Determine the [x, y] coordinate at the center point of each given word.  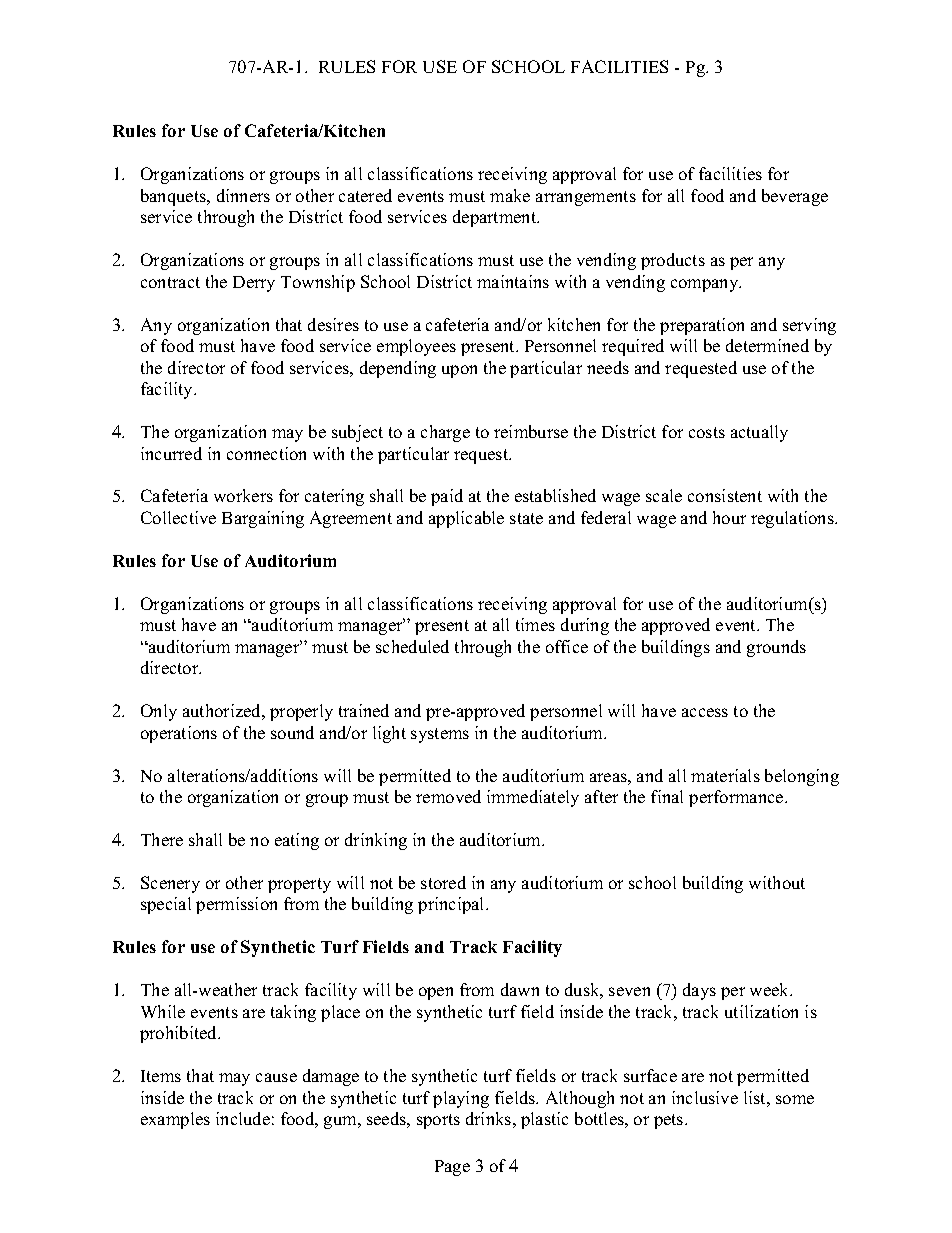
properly [301, 712]
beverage [795, 197]
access [705, 712]
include [243, 1118]
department [496, 218]
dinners [243, 195]
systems [440, 735]
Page [452, 1168]
